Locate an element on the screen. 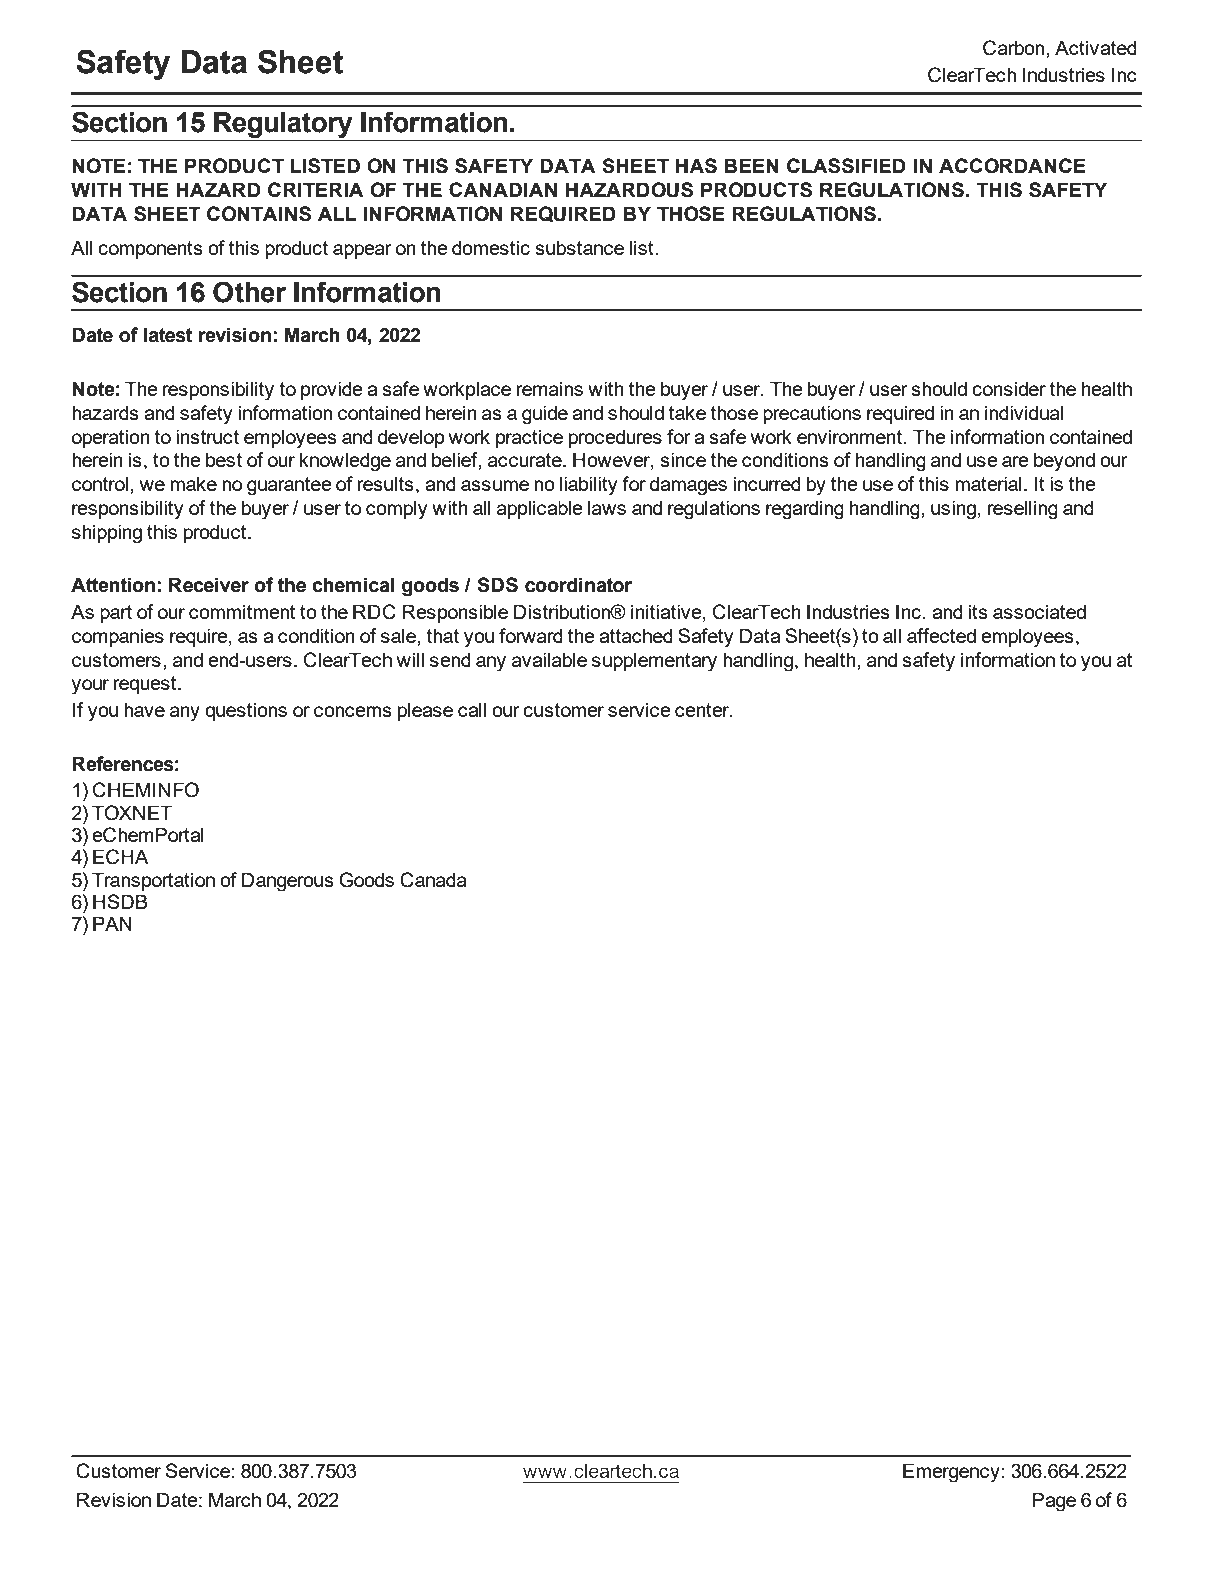  center is located at coordinates (703, 710).
